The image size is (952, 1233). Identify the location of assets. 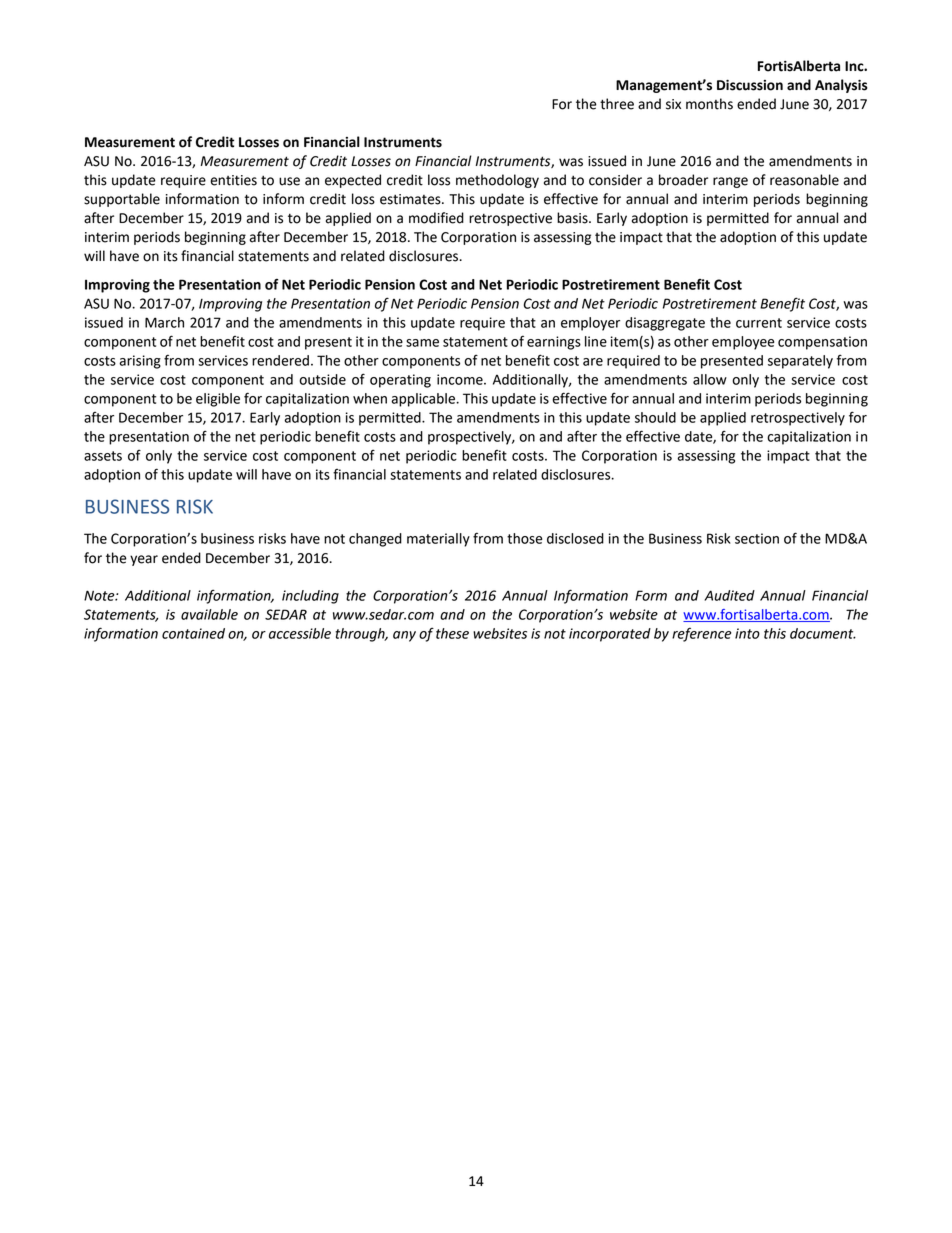
(103, 456).
